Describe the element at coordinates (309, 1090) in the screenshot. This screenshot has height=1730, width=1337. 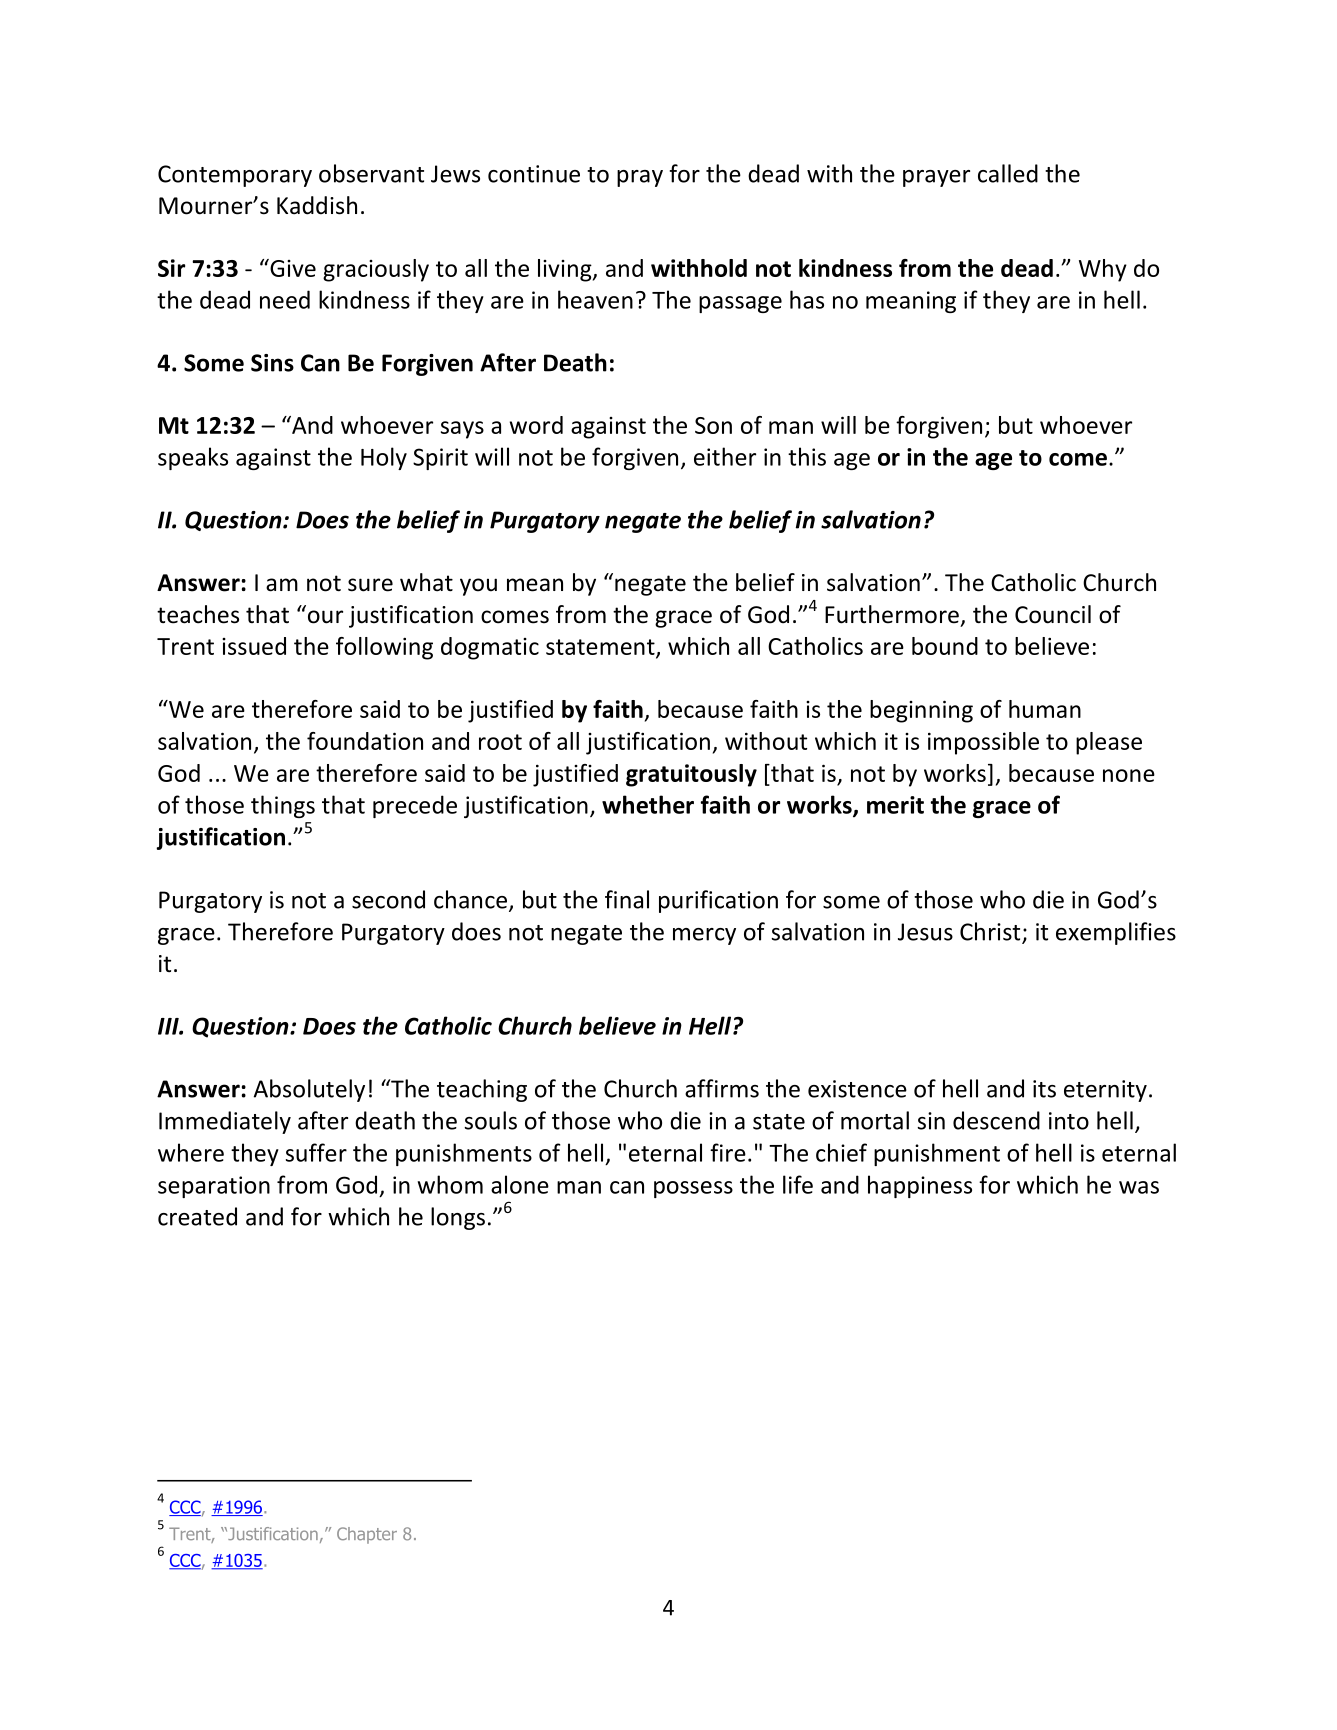
I see `Absolutely` at that location.
